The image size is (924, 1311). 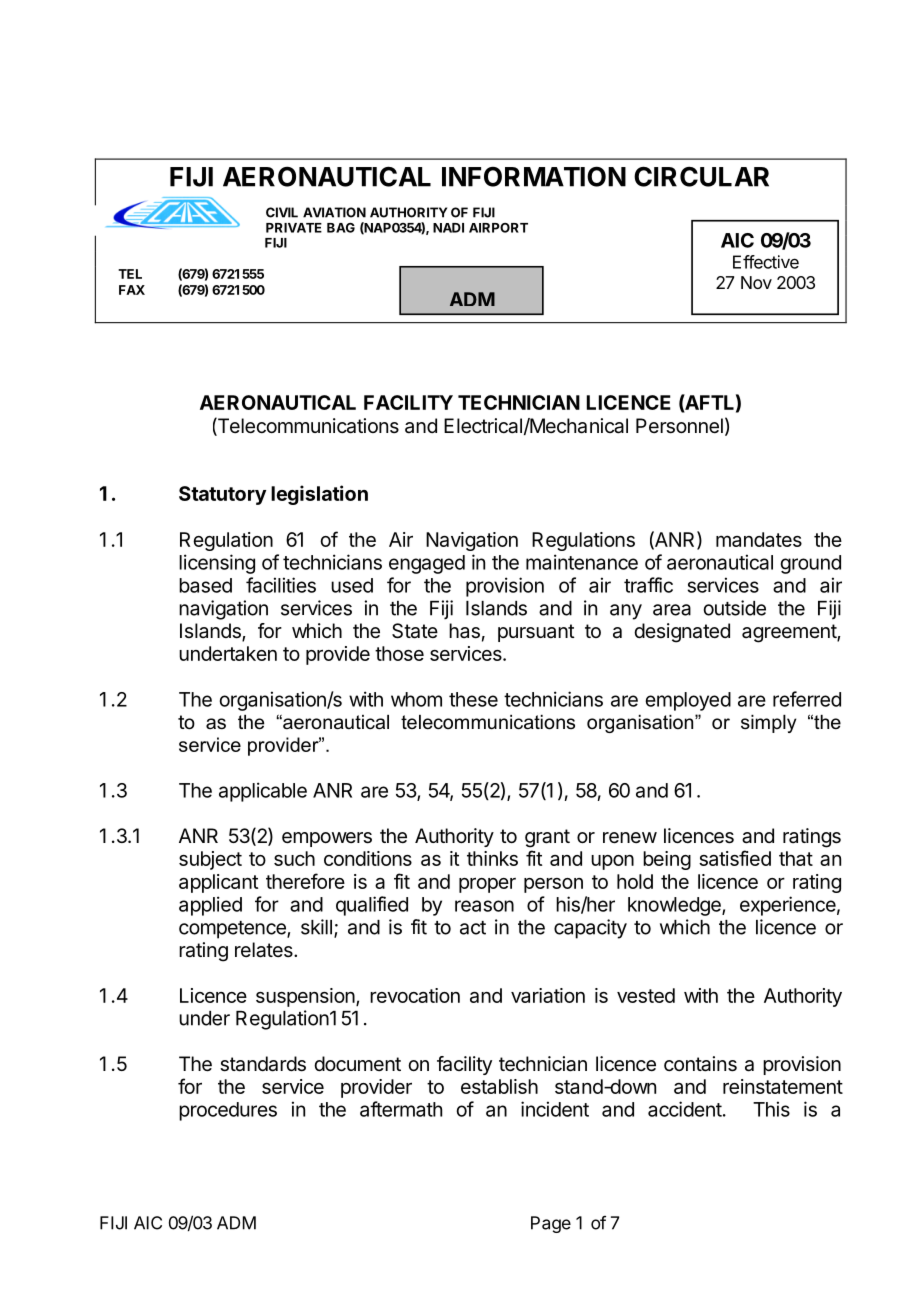 What do you see at coordinates (735, 858) in the document?
I see `satisfied` at bounding box center [735, 858].
